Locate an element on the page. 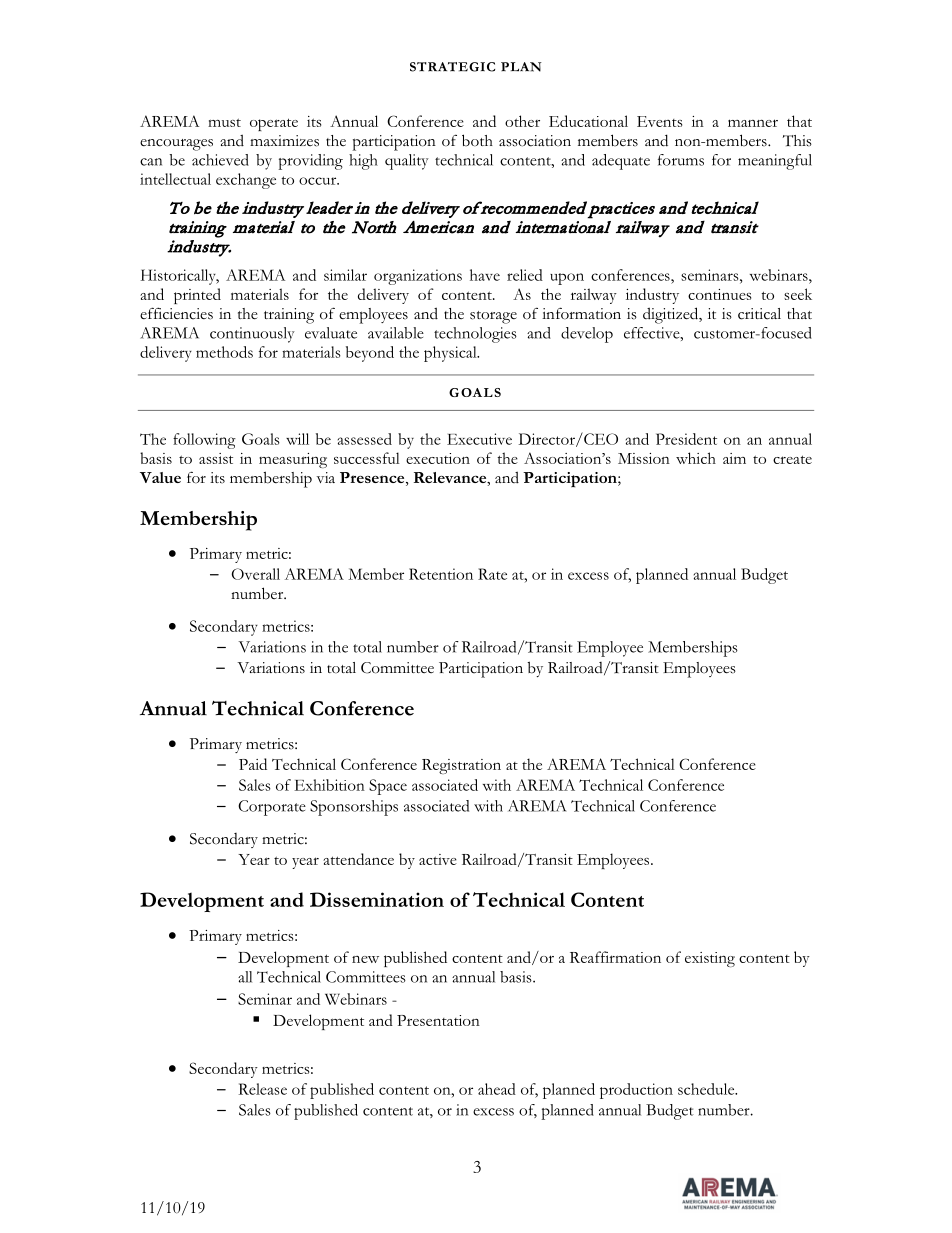 The height and width of the image is (1233, 952). Retention is located at coordinates (441, 574).
